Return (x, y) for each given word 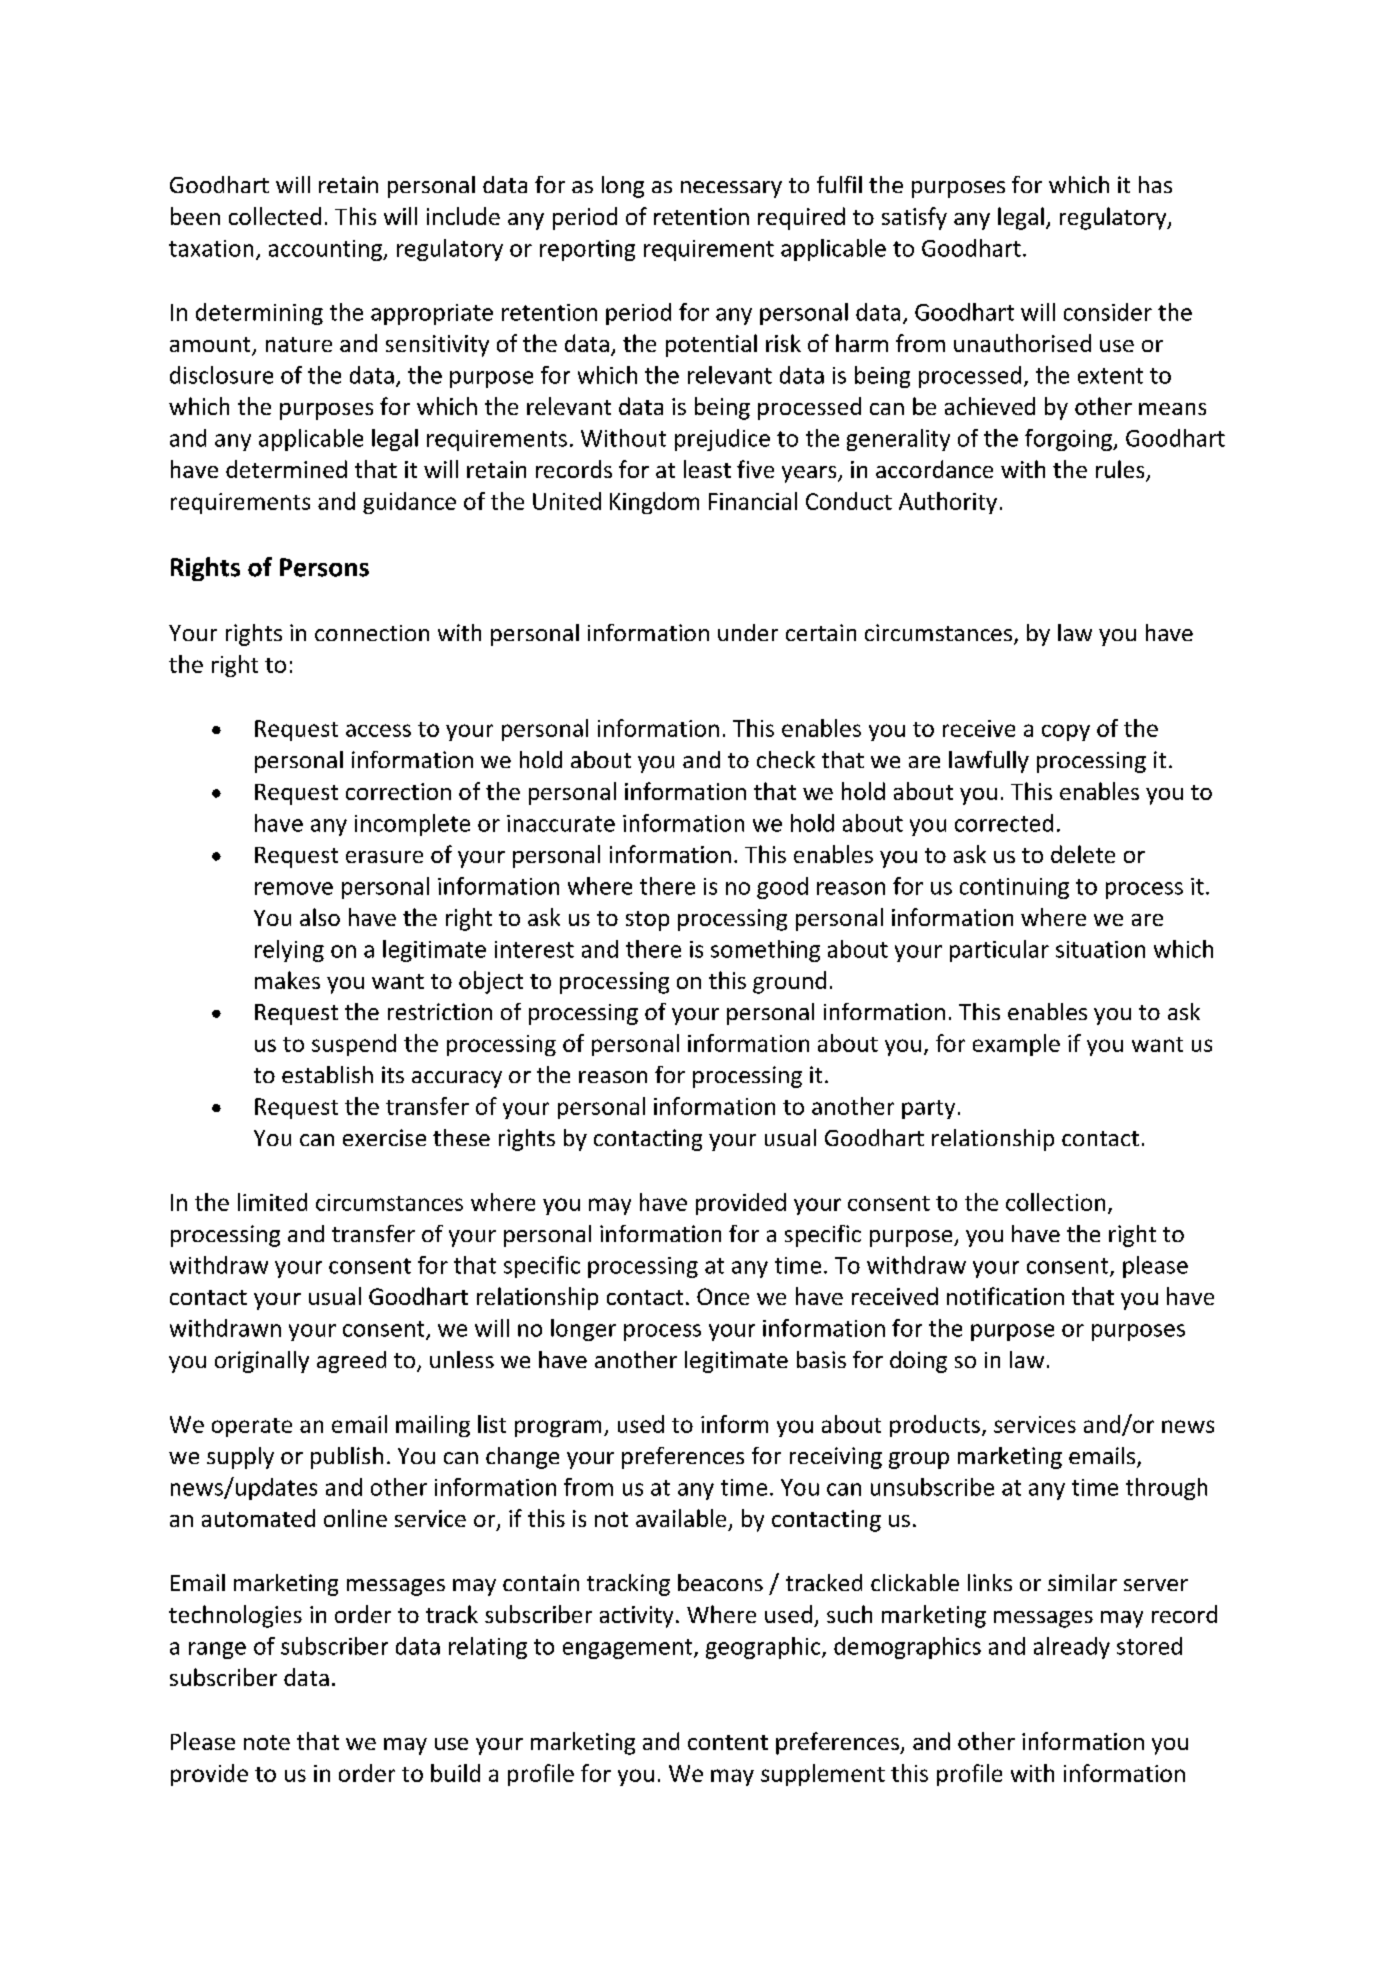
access (378, 730)
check (786, 759)
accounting (326, 250)
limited (272, 1202)
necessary (731, 189)
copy (1066, 732)
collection (1055, 1202)
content (728, 1742)
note (267, 1742)
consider (1108, 312)
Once (723, 1296)
